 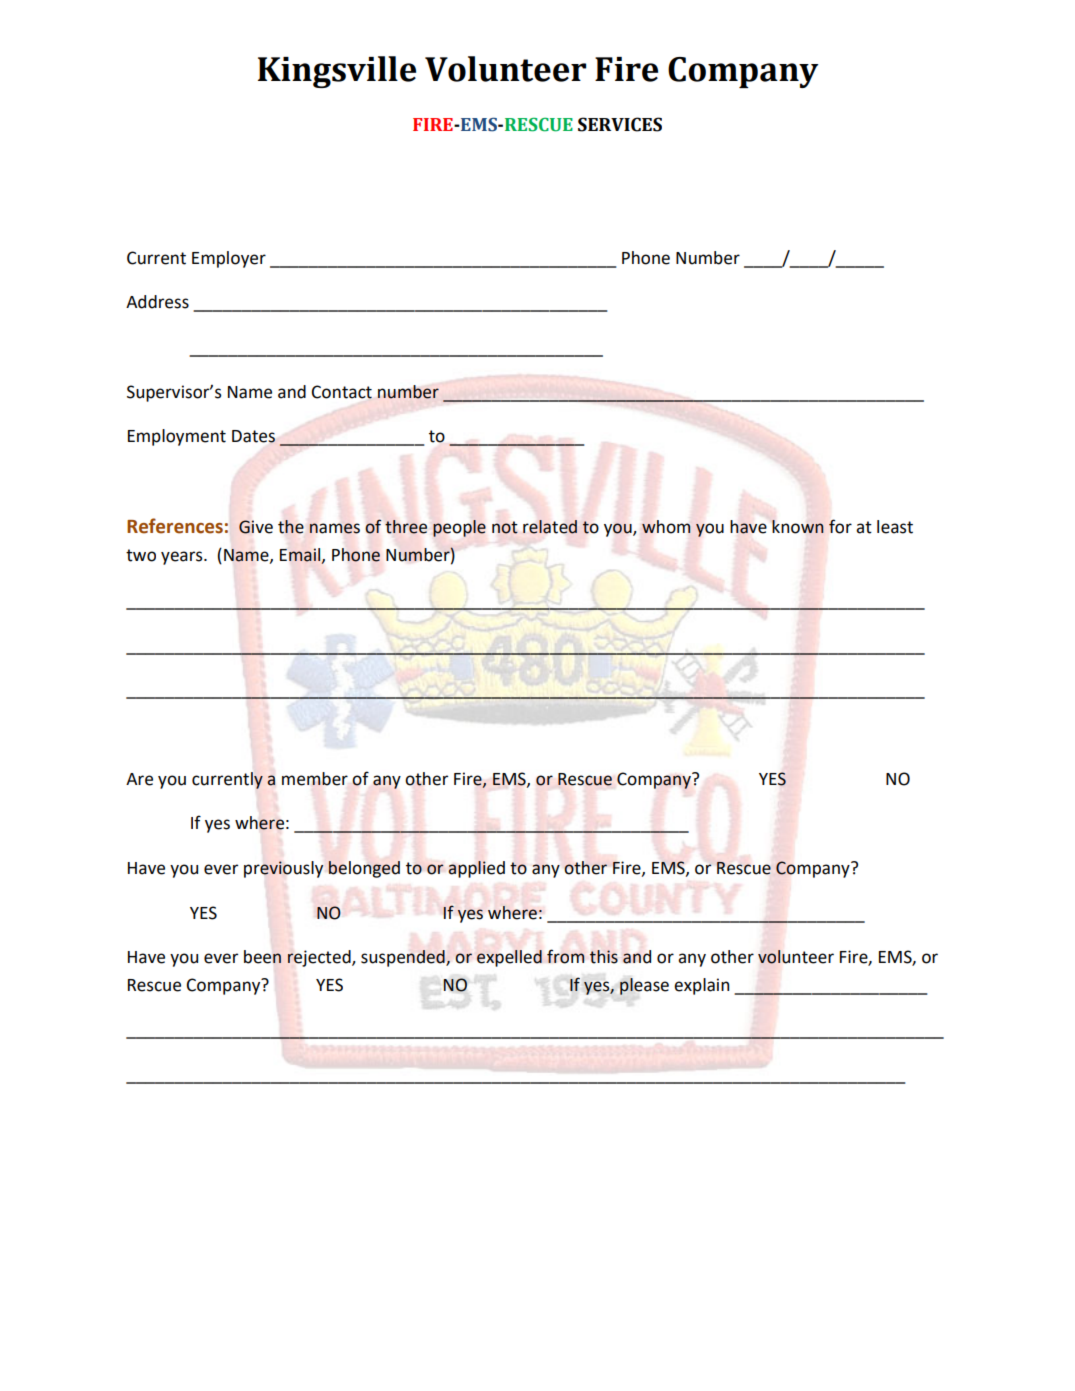 What do you see at coordinates (262, 957) in the page?
I see `been` at bounding box center [262, 957].
